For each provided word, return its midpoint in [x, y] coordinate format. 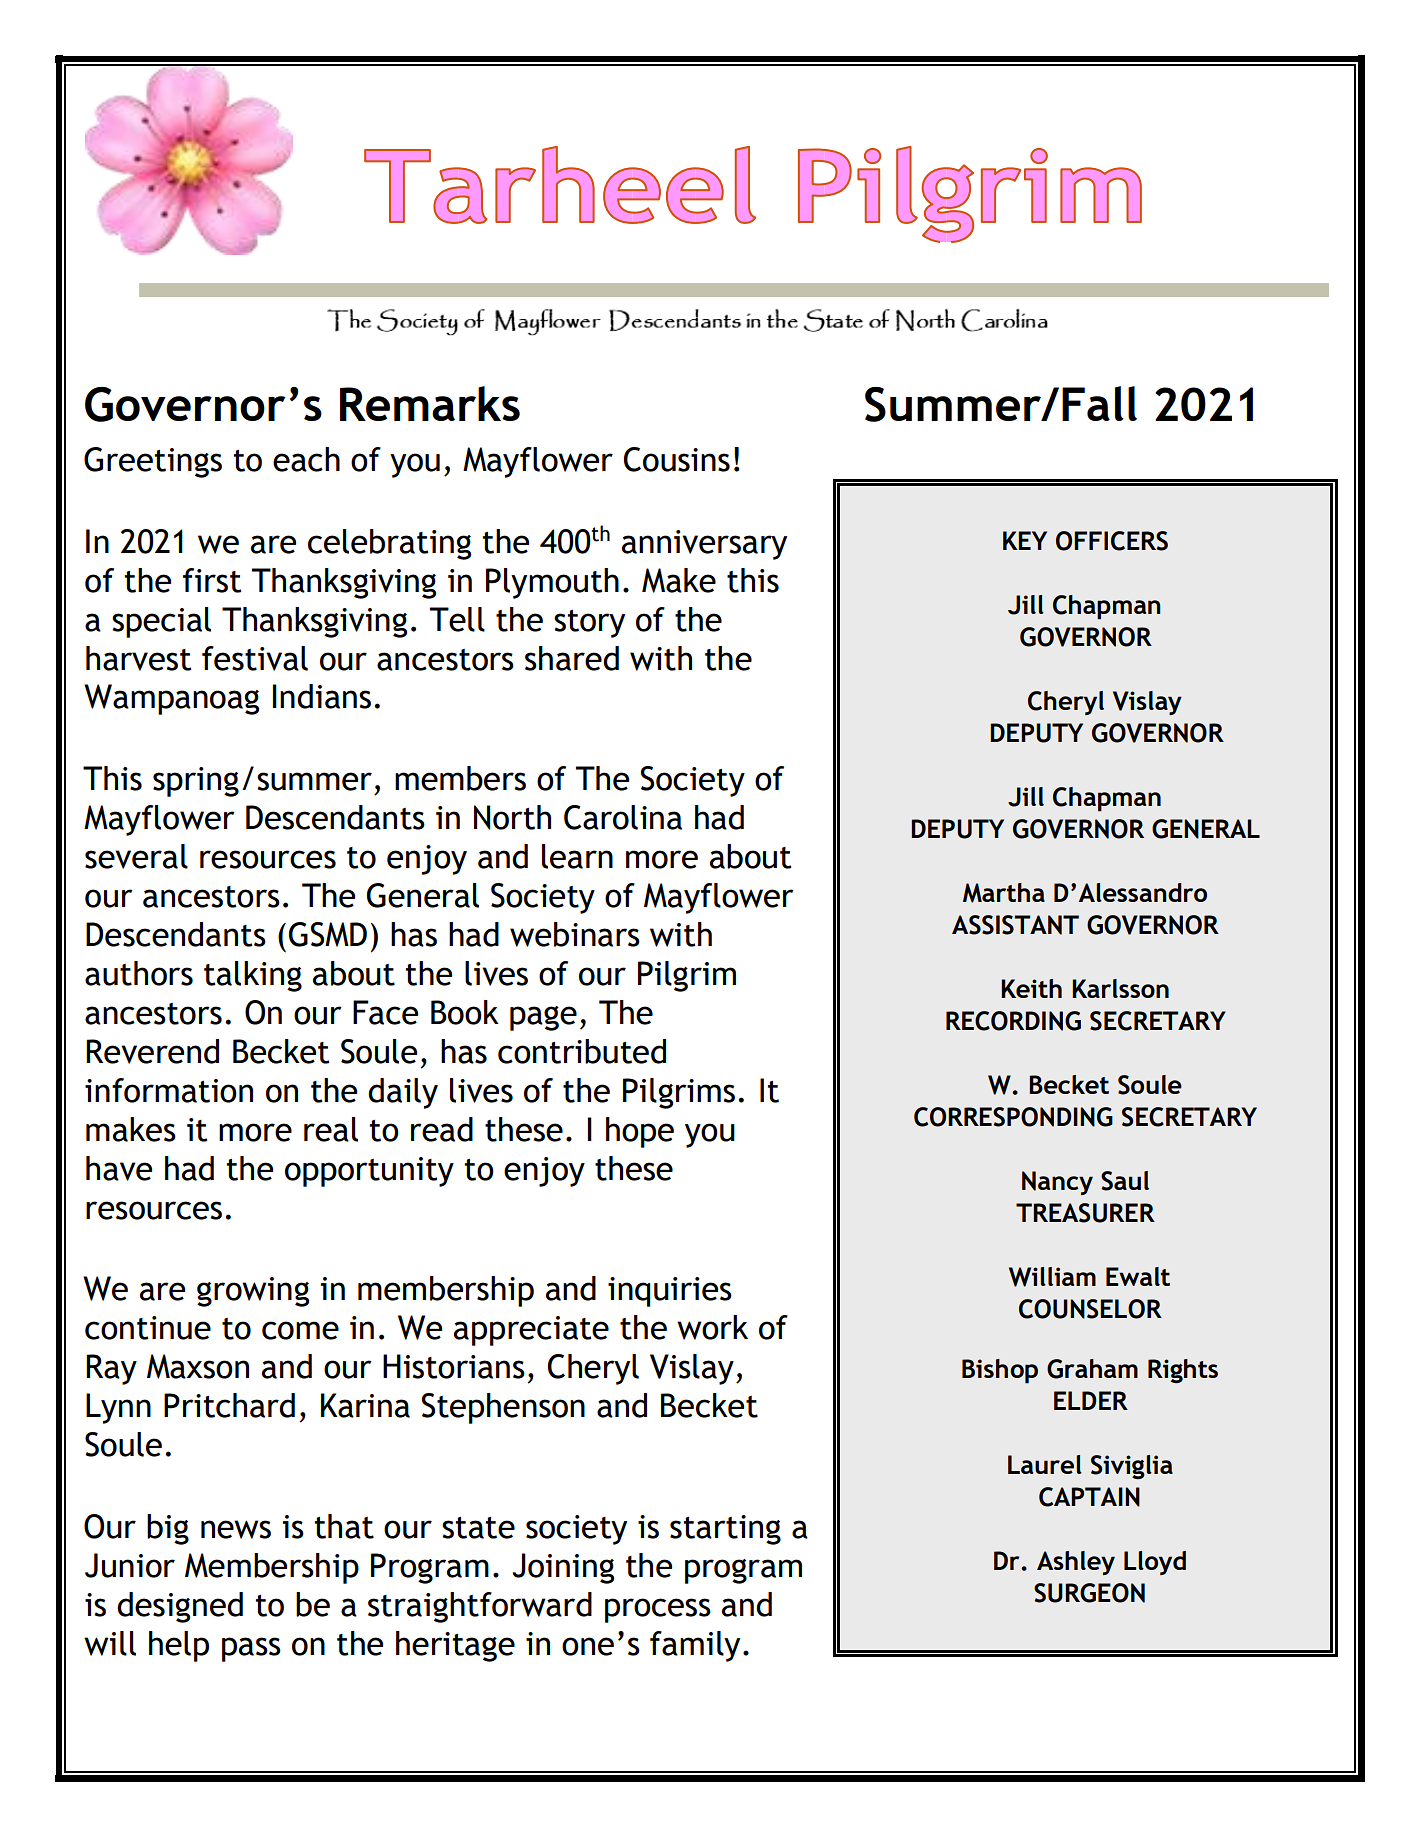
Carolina [623, 817]
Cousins [677, 459]
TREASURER [1085, 1213]
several [136, 856]
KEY [1025, 540]
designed [180, 1607]
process [658, 1610]
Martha [1004, 893]
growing [253, 1292]
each [306, 459]
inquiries [670, 1292]
